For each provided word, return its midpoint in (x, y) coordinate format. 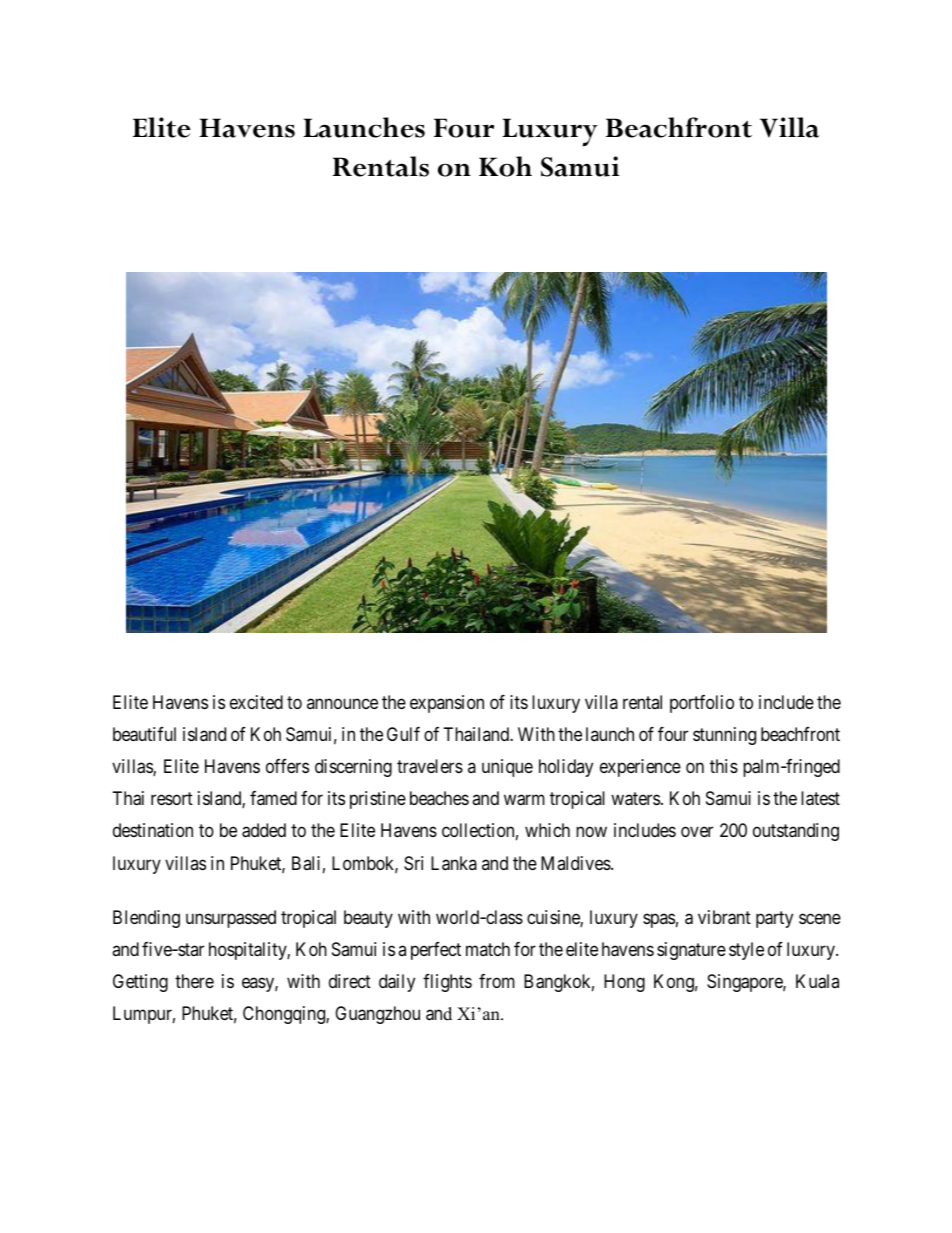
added (264, 830)
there (194, 981)
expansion (447, 704)
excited (256, 702)
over (697, 832)
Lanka (454, 863)
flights (447, 983)
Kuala (817, 981)
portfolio (702, 704)
